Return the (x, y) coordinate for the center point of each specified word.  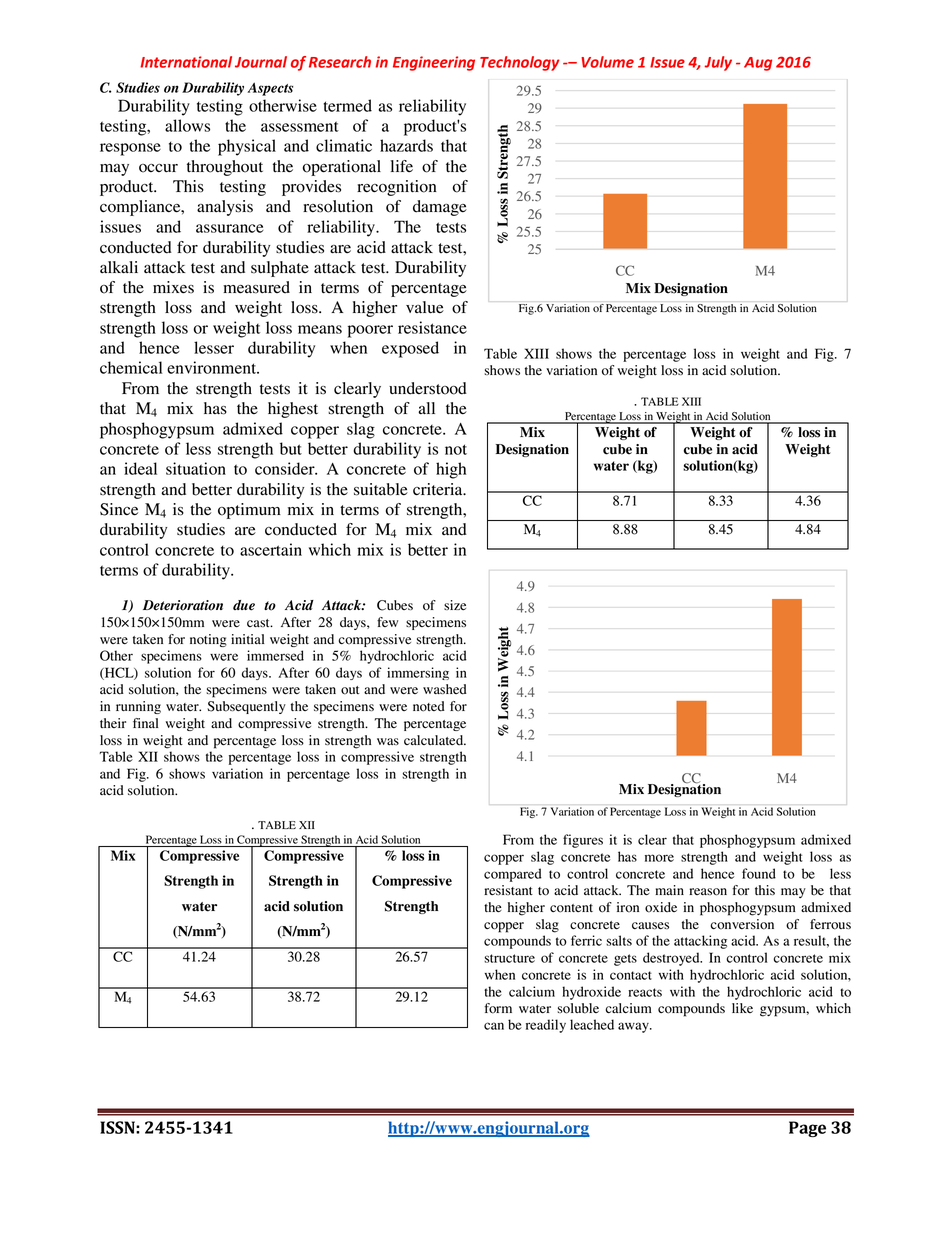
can (494, 1026)
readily (546, 1026)
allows (187, 125)
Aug (758, 64)
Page (807, 1129)
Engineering (434, 63)
